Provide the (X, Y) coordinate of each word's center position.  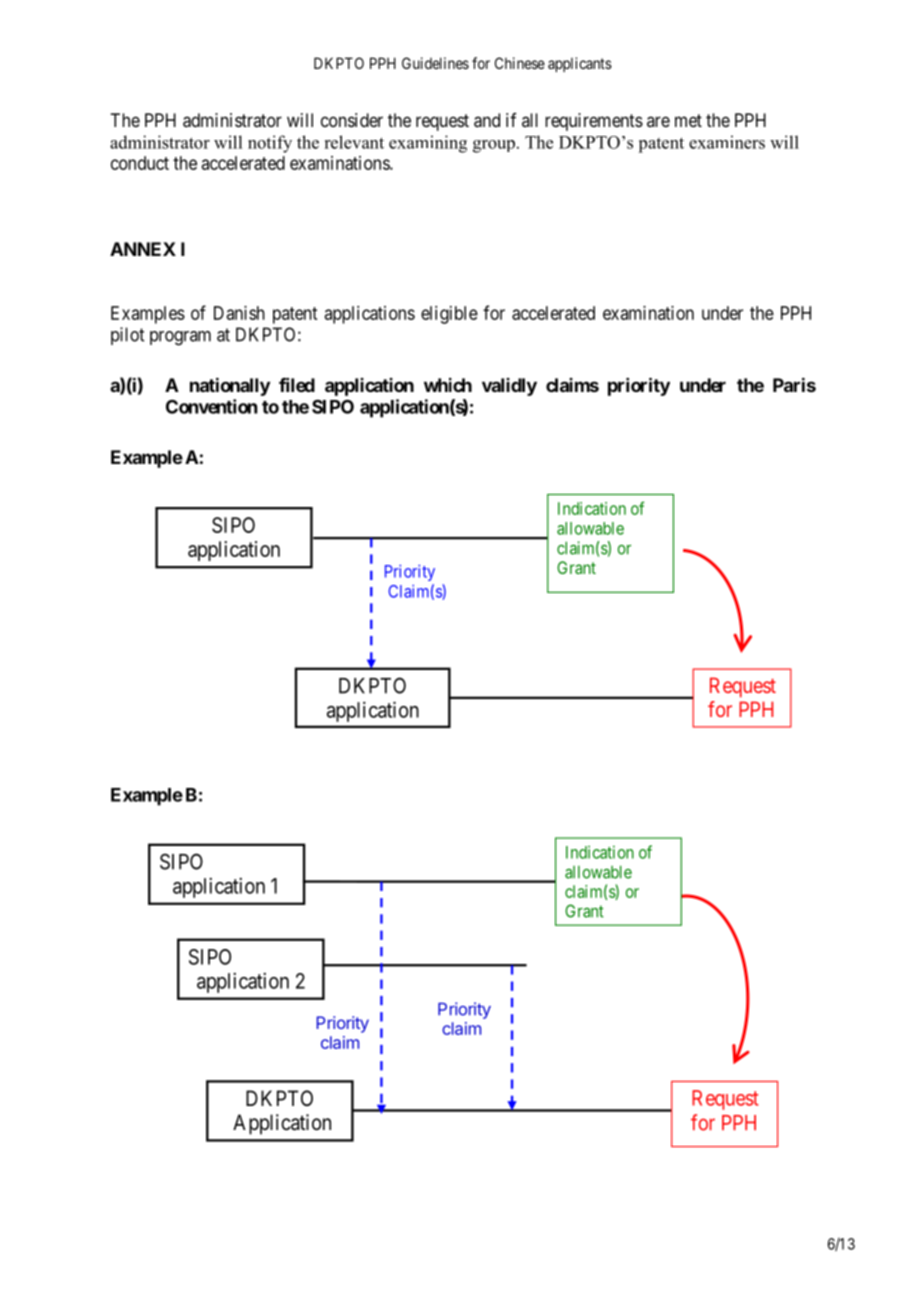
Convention (211, 406)
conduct (140, 163)
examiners (727, 142)
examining (428, 144)
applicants (580, 64)
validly (509, 387)
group (494, 146)
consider (352, 120)
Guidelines (435, 63)
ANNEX (143, 249)
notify (270, 144)
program (180, 338)
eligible (449, 315)
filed (297, 385)
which (448, 385)
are (658, 121)
